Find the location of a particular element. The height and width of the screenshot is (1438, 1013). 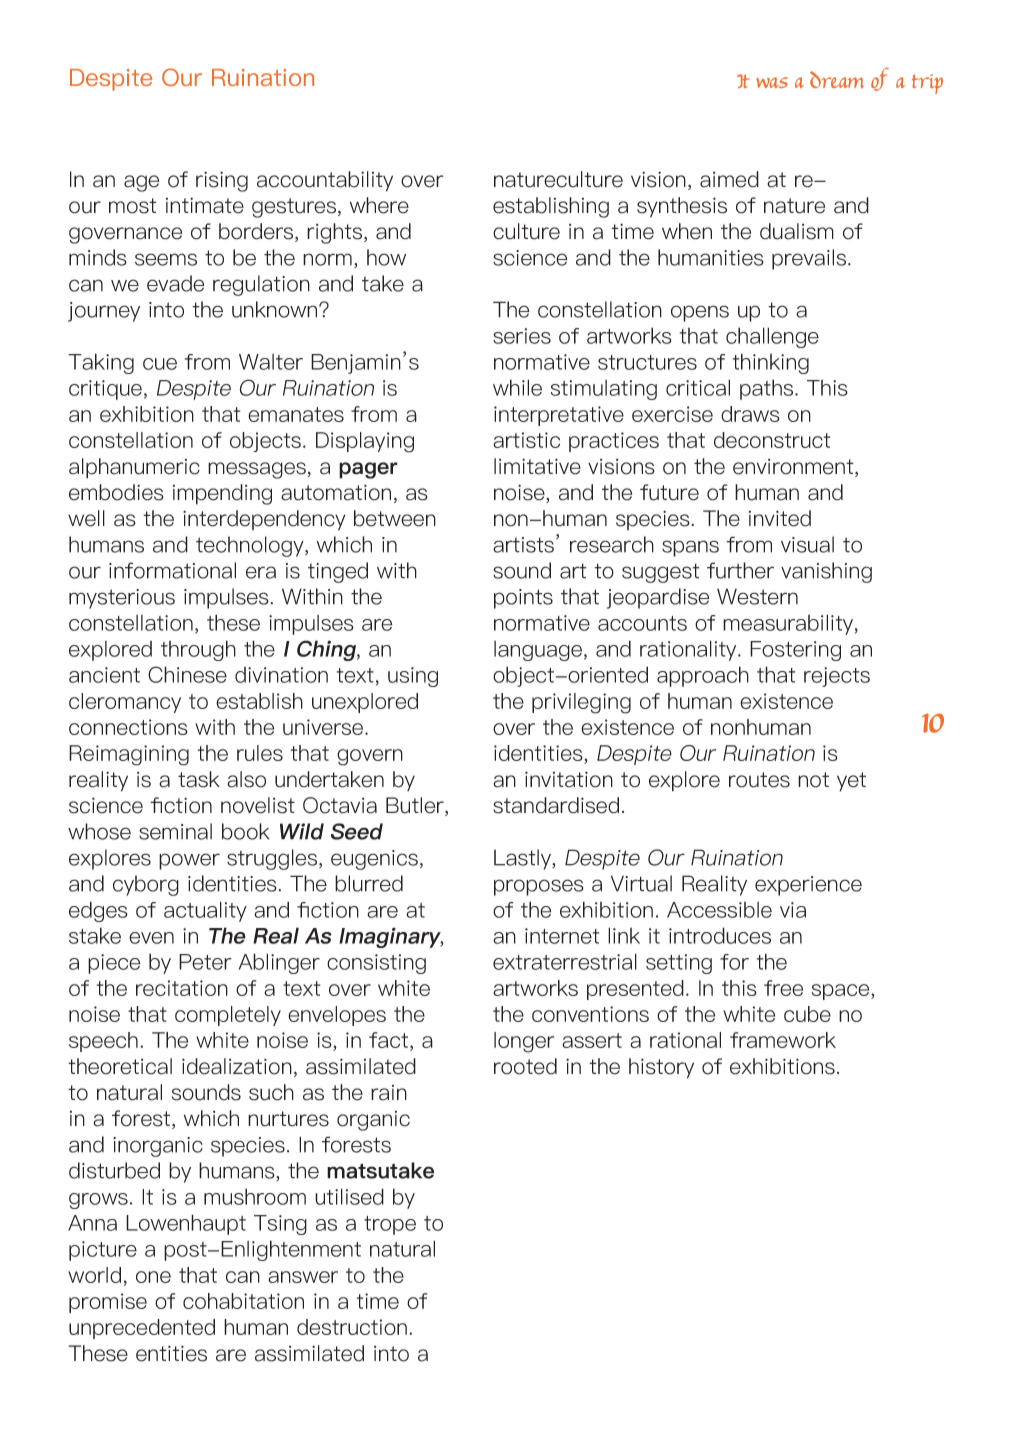

routes is located at coordinates (759, 780).
